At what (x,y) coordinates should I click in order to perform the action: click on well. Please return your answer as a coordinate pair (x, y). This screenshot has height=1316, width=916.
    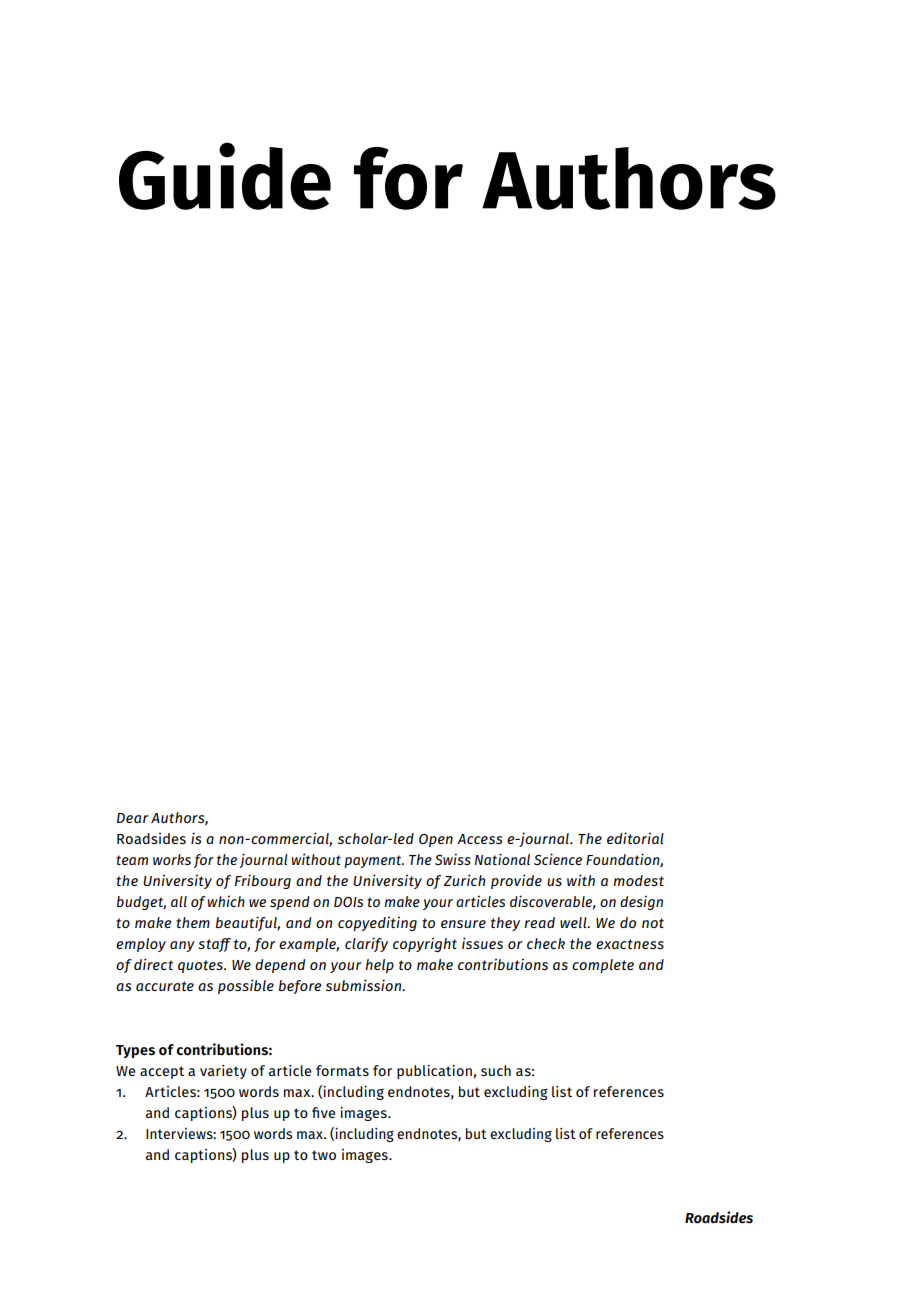
    Looking at the image, I should click on (574, 922).
